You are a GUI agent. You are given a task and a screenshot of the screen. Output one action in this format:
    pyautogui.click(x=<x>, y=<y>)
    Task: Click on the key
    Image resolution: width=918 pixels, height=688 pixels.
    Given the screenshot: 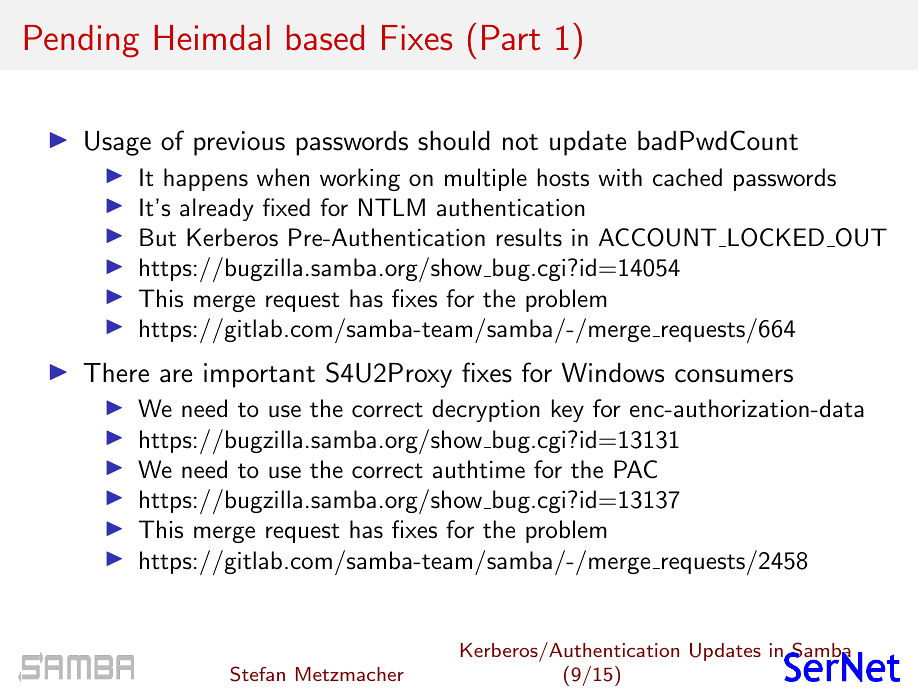 What is the action you would take?
    pyautogui.click(x=568, y=410)
